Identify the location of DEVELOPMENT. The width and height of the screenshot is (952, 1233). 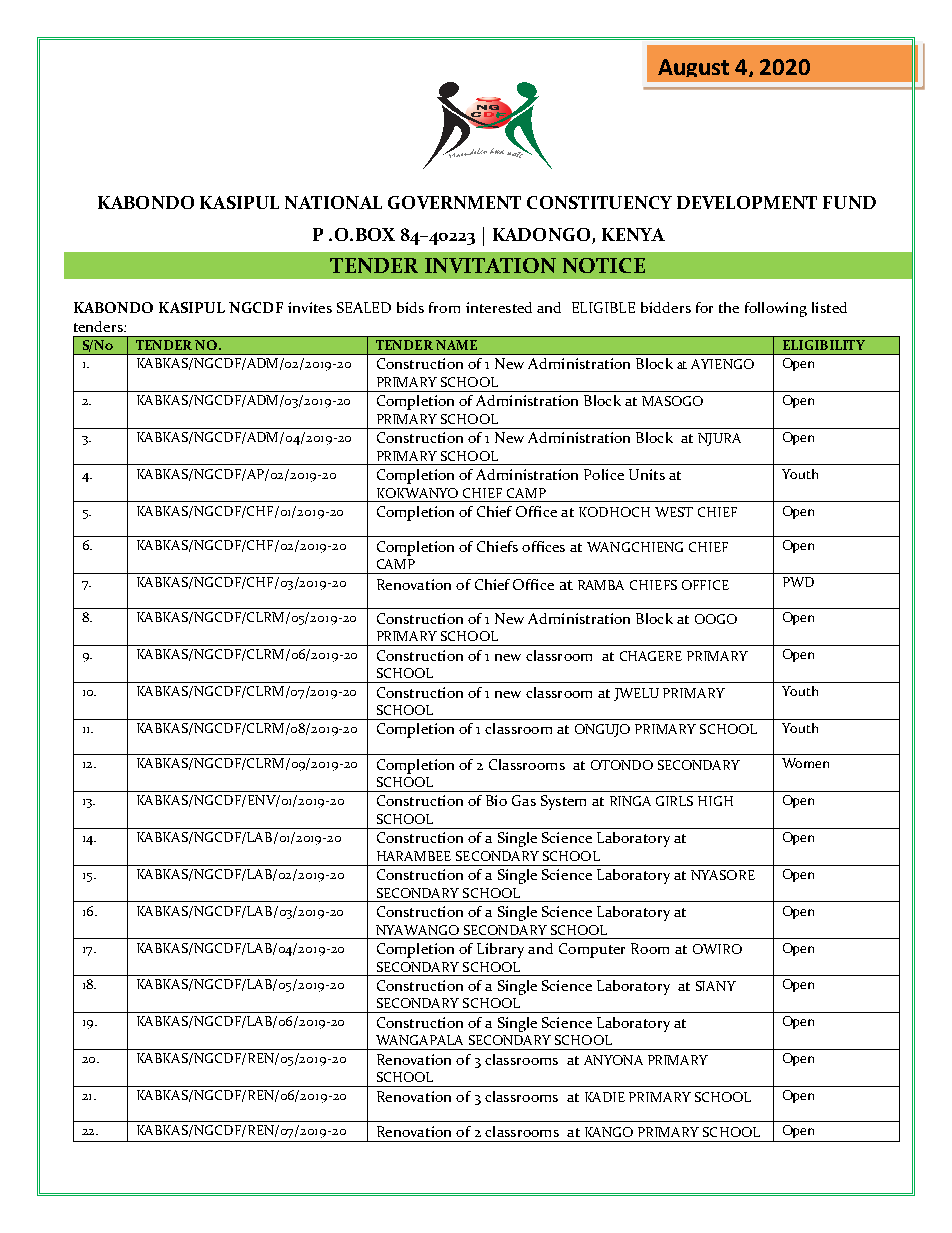
(747, 202).
